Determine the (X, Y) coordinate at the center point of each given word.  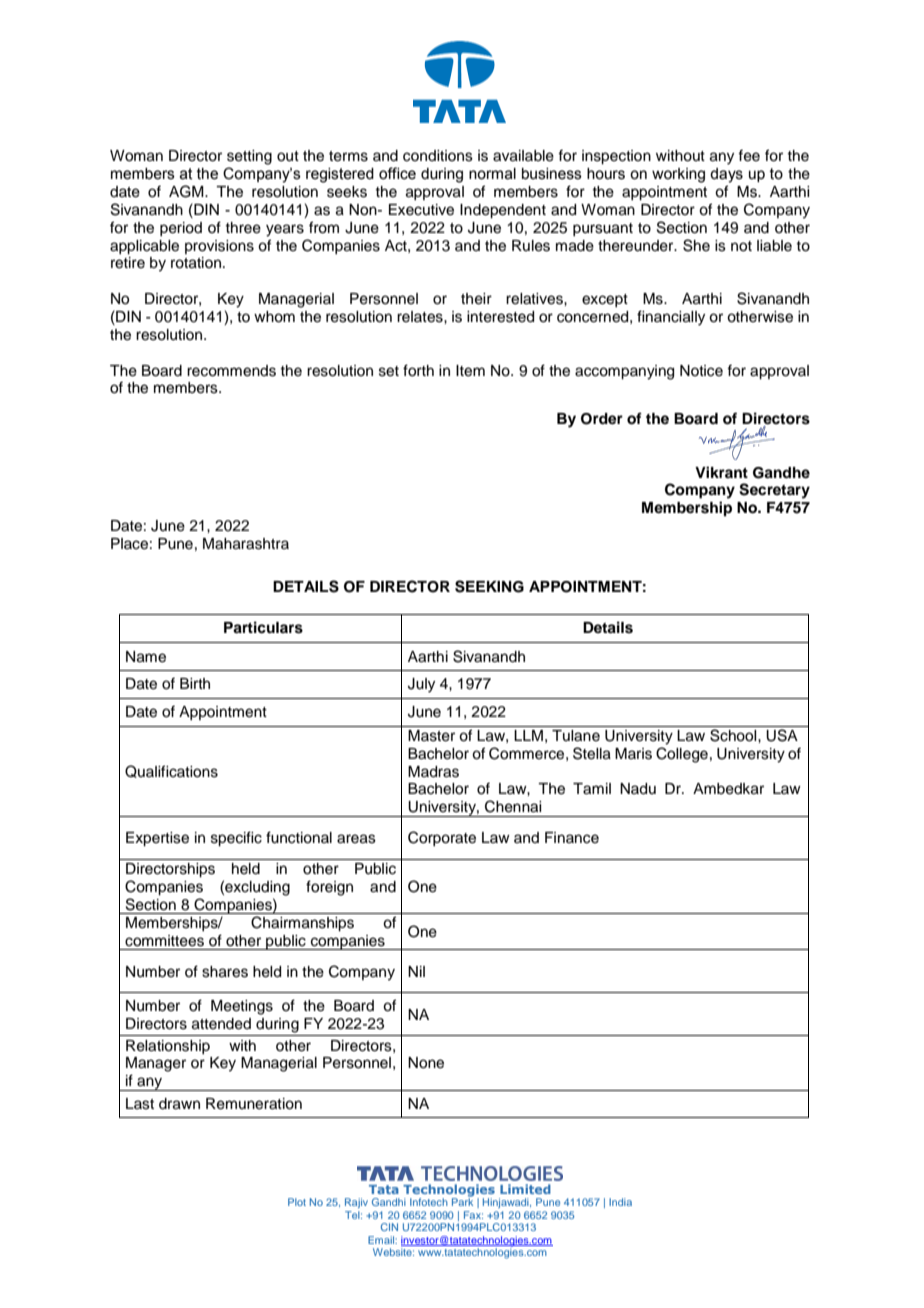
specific (236, 839)
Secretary (774, 491)
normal (492, 174)
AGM (187, 191)
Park (462, 1201)
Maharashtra (246, 544)
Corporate (442, 838)
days (726, 175)
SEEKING (489, 586)
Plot (297, 1202)
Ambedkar (728, 789)
